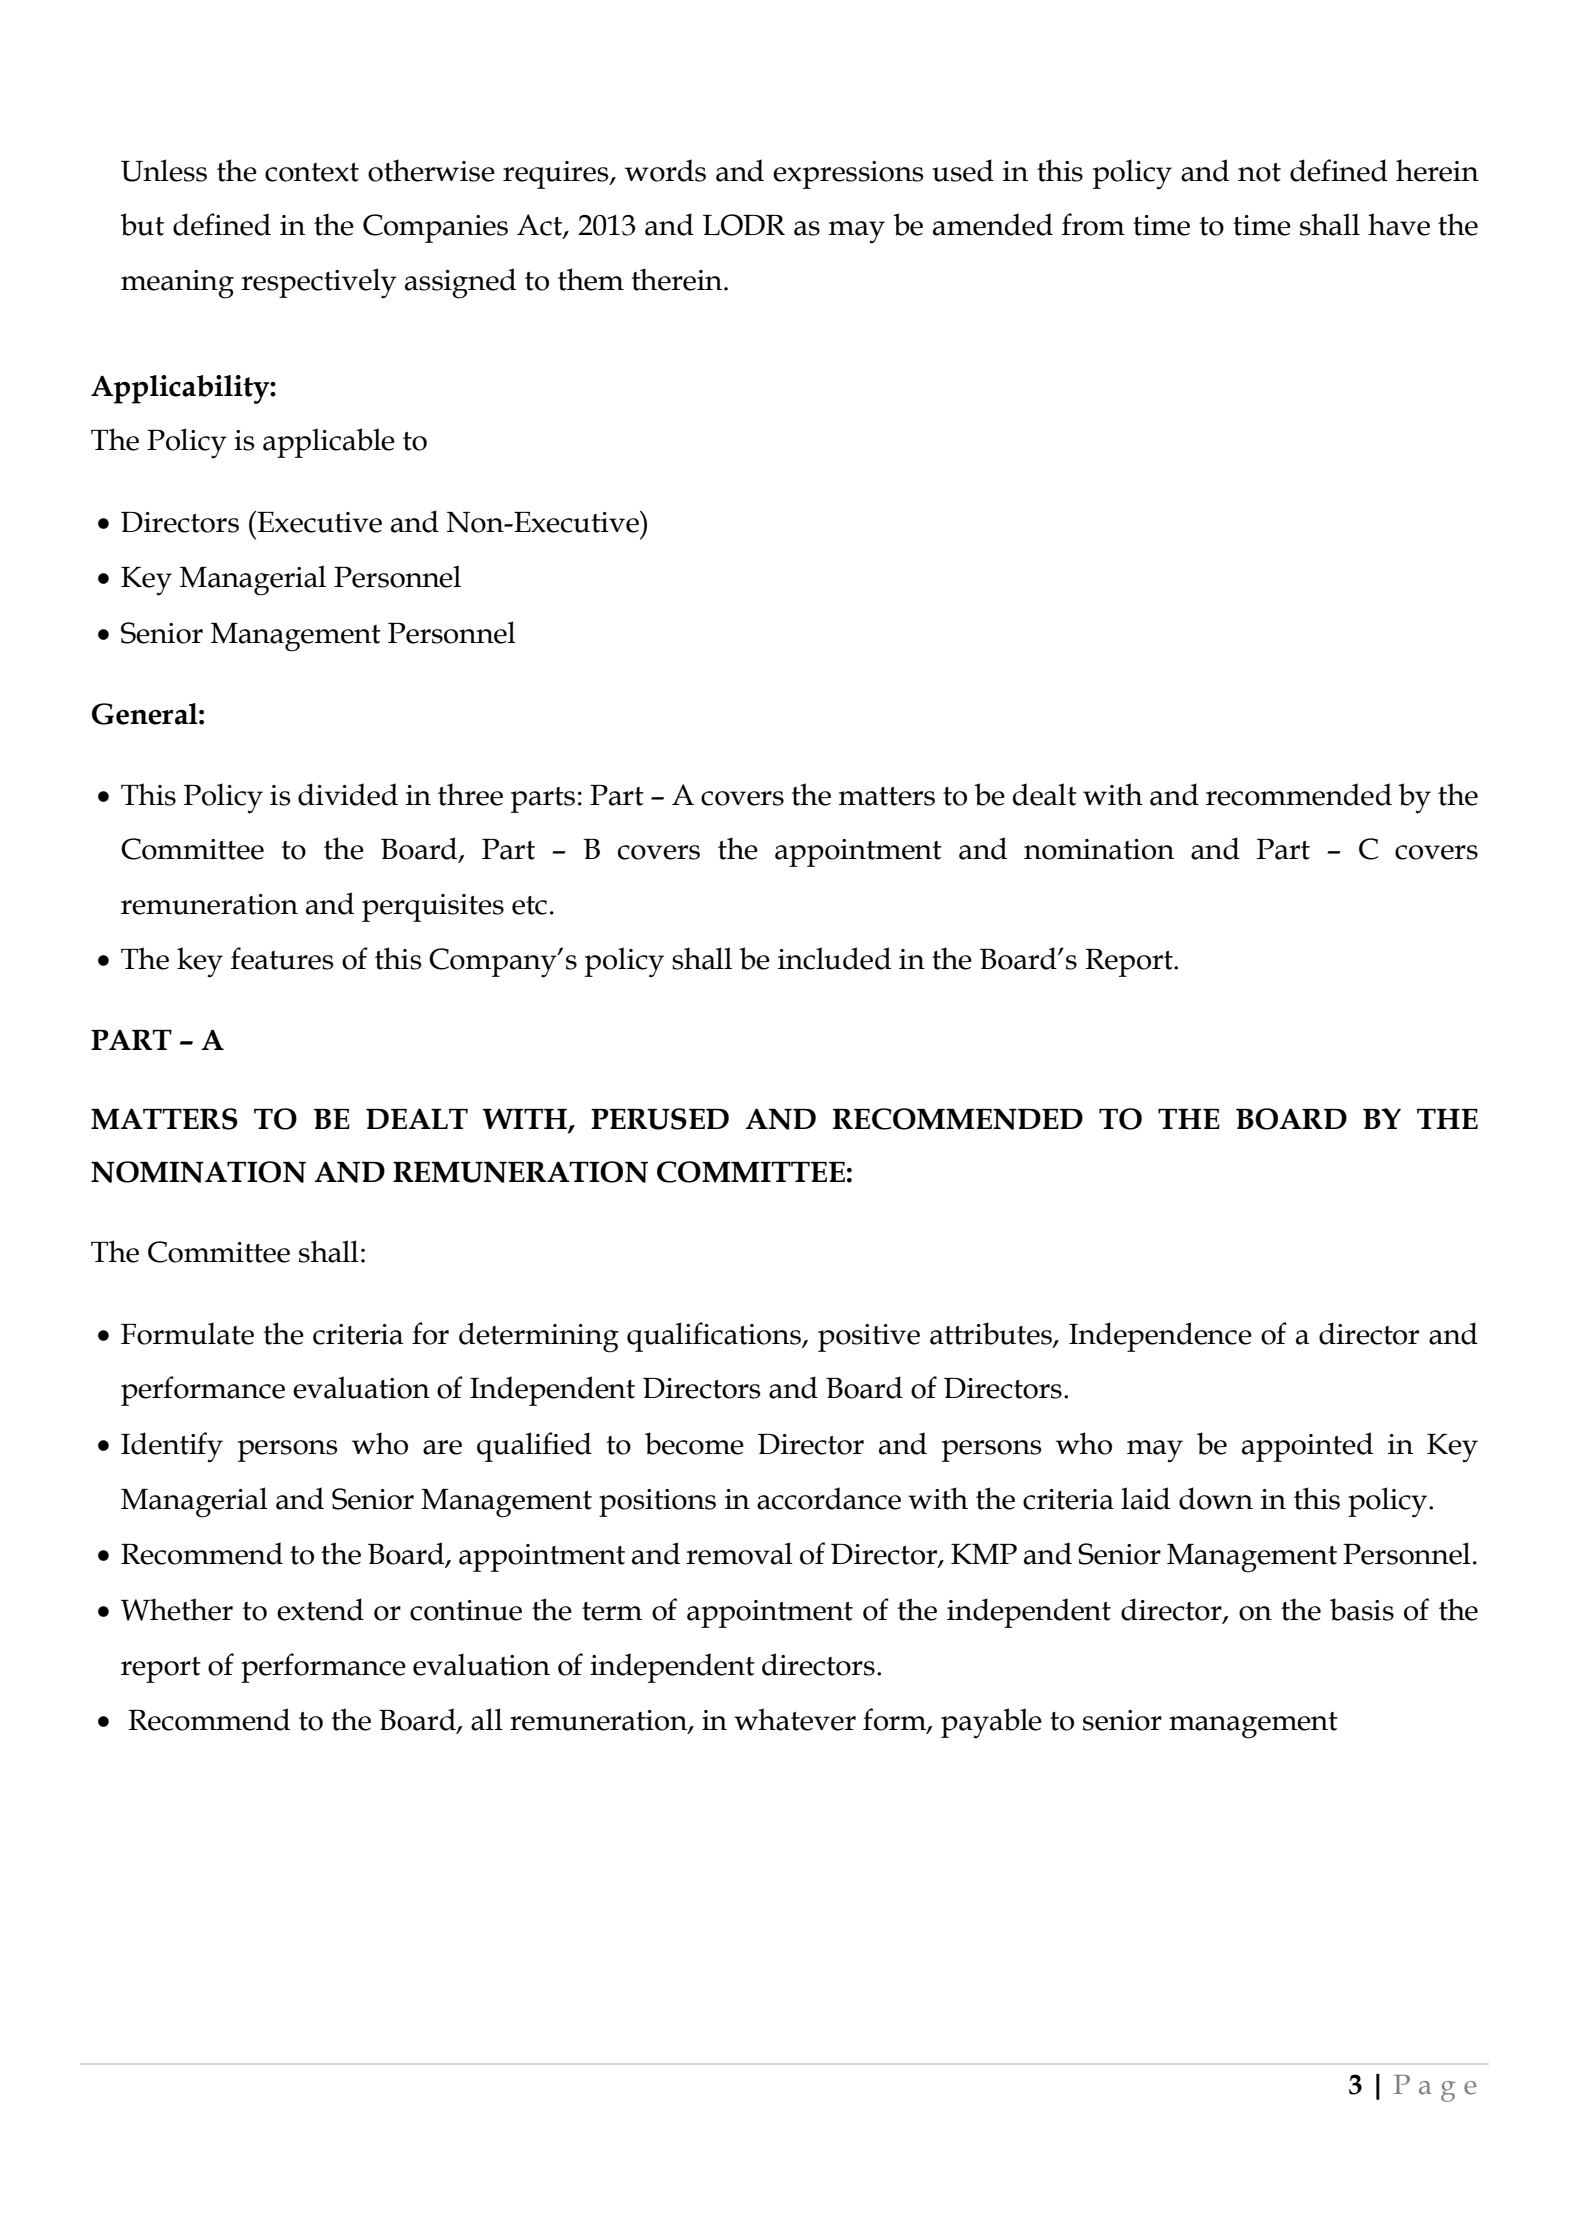 This screenshot has width=1580, height=2234. I want to click on not, so click(1259, 172).
